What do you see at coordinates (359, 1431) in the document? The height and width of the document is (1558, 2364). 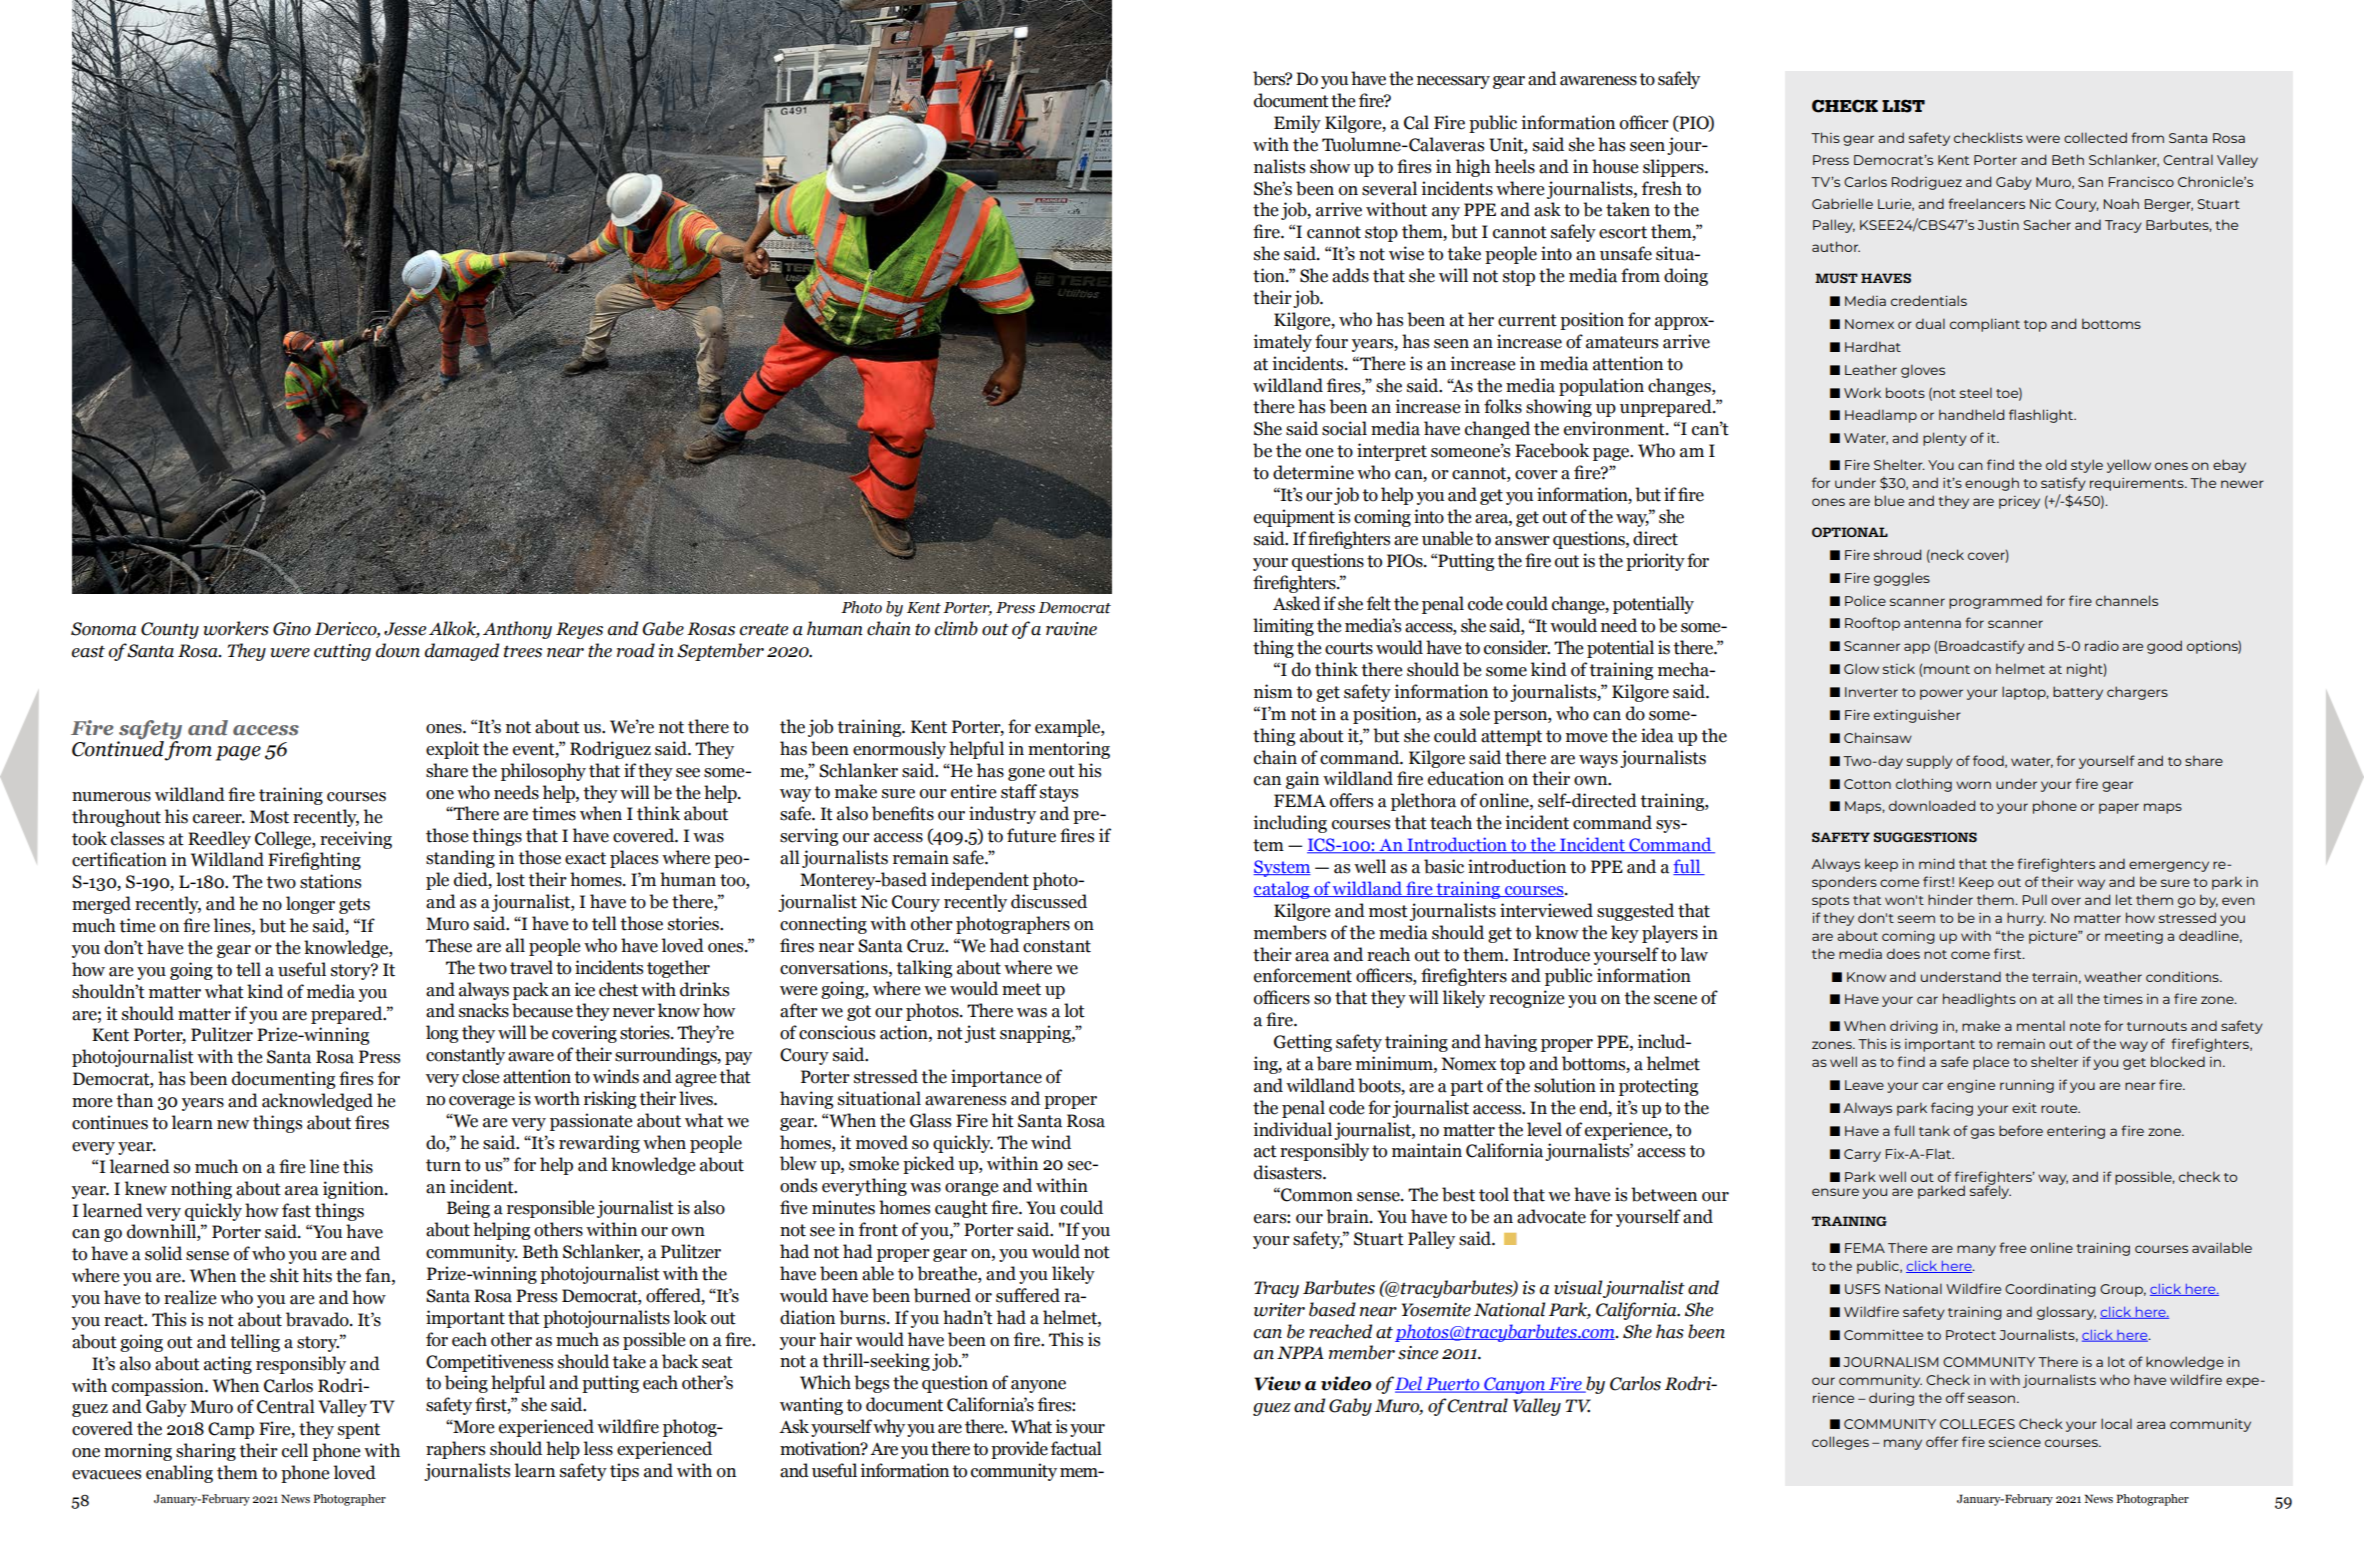 I see `spent` at bounding box center [359, 1431].
